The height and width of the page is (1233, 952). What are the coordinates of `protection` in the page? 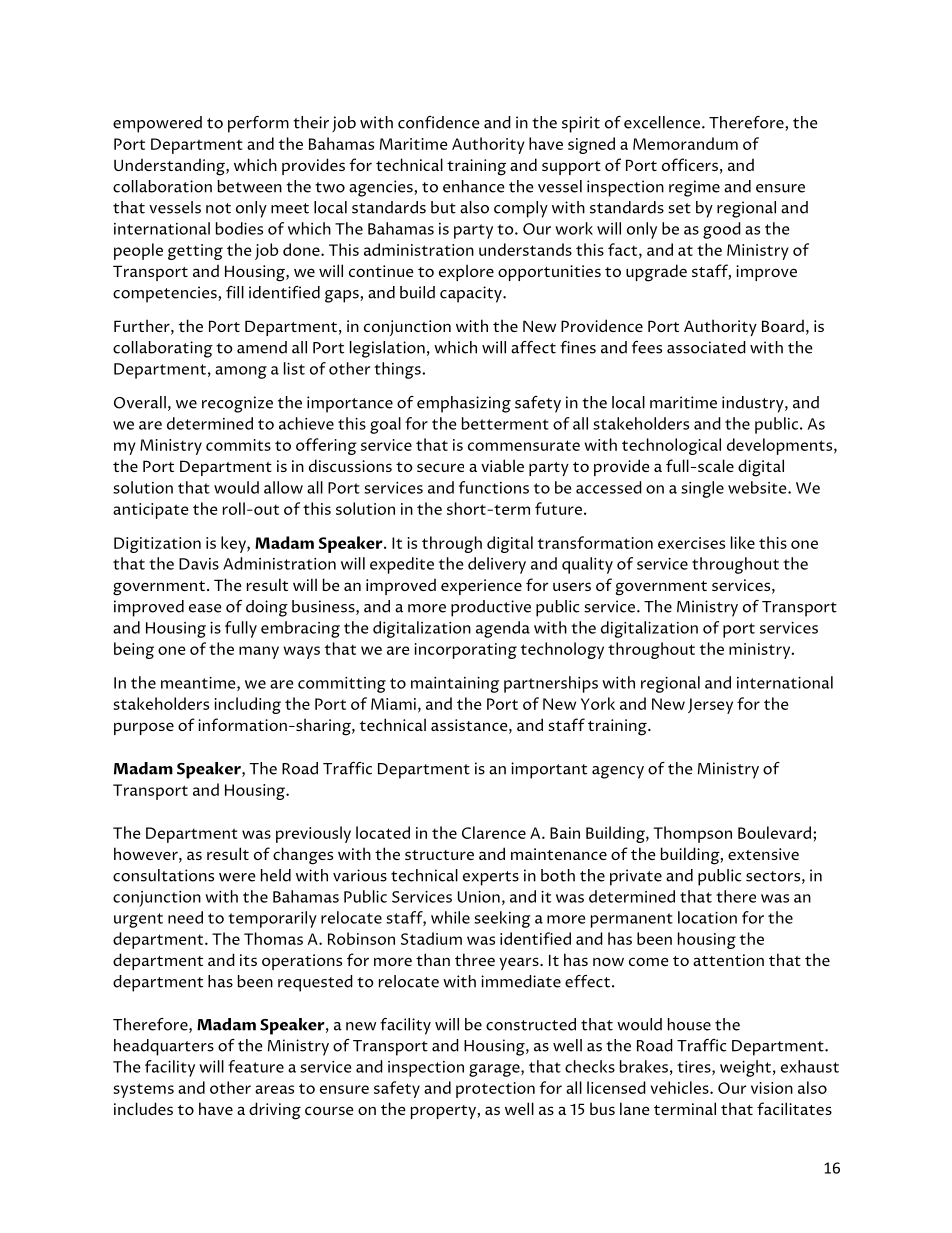 It's located at (495, 1090).
